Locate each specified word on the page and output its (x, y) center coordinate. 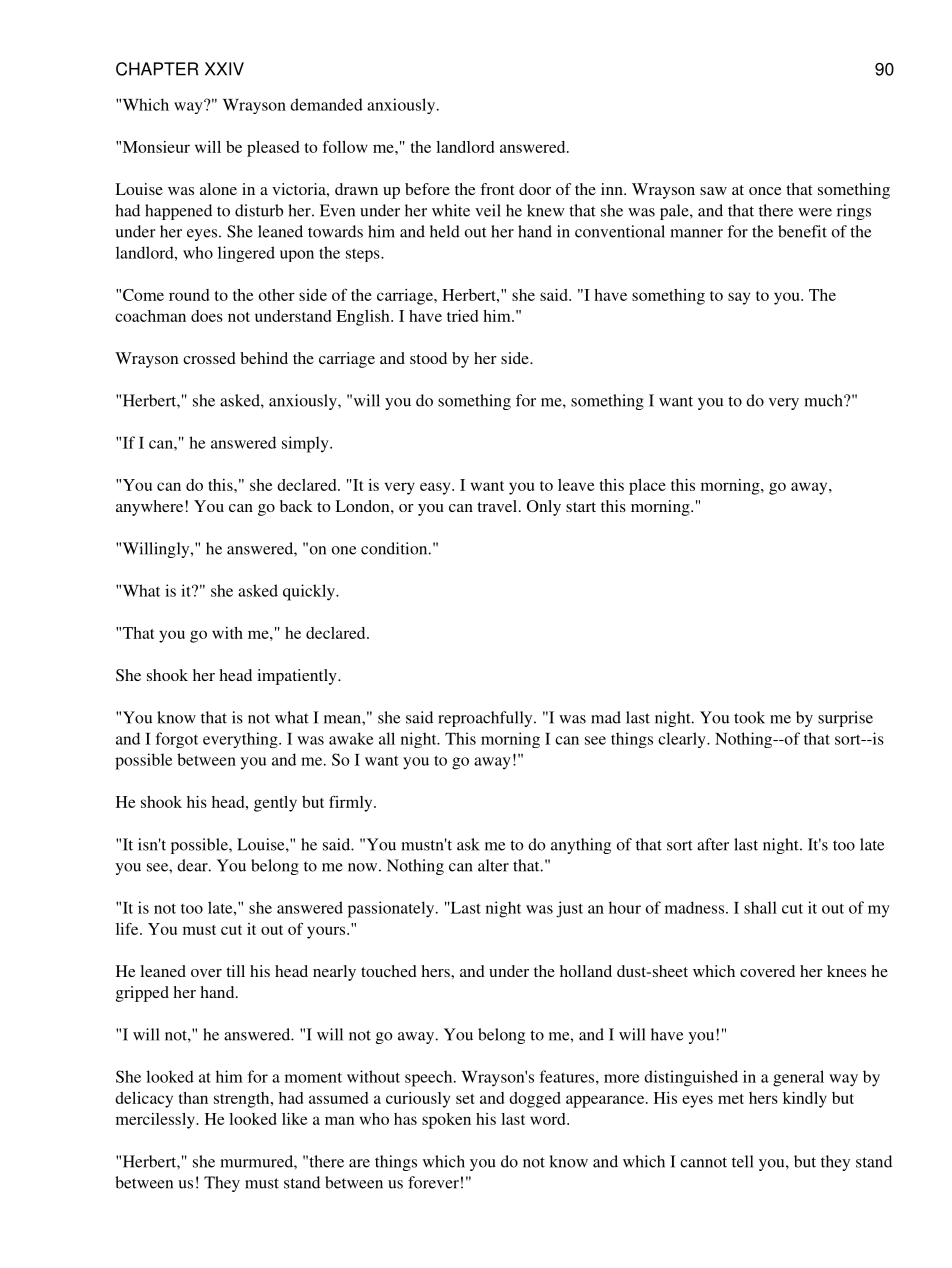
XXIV (224, 69)
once (765, 191)
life (128, 929)
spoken (446, 1121)
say (739, 298)
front (497, 189)
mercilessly (156, 1121)
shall (760, 907)
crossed (209, 358)
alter (493, 865)
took (749, 717)
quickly (310, 592)
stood (428, 358)
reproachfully (486, 719)
